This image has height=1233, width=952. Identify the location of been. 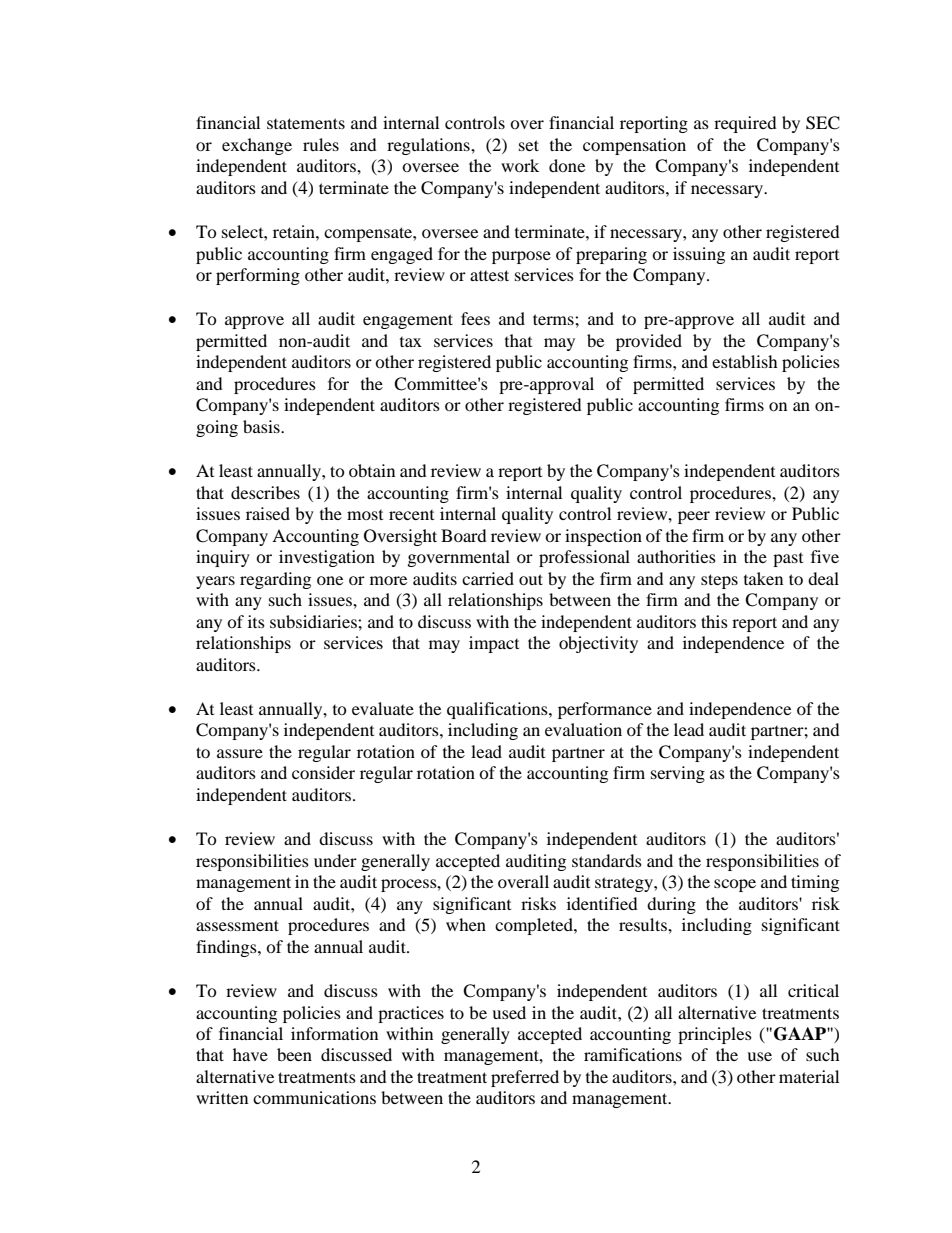
(294, 1054).
